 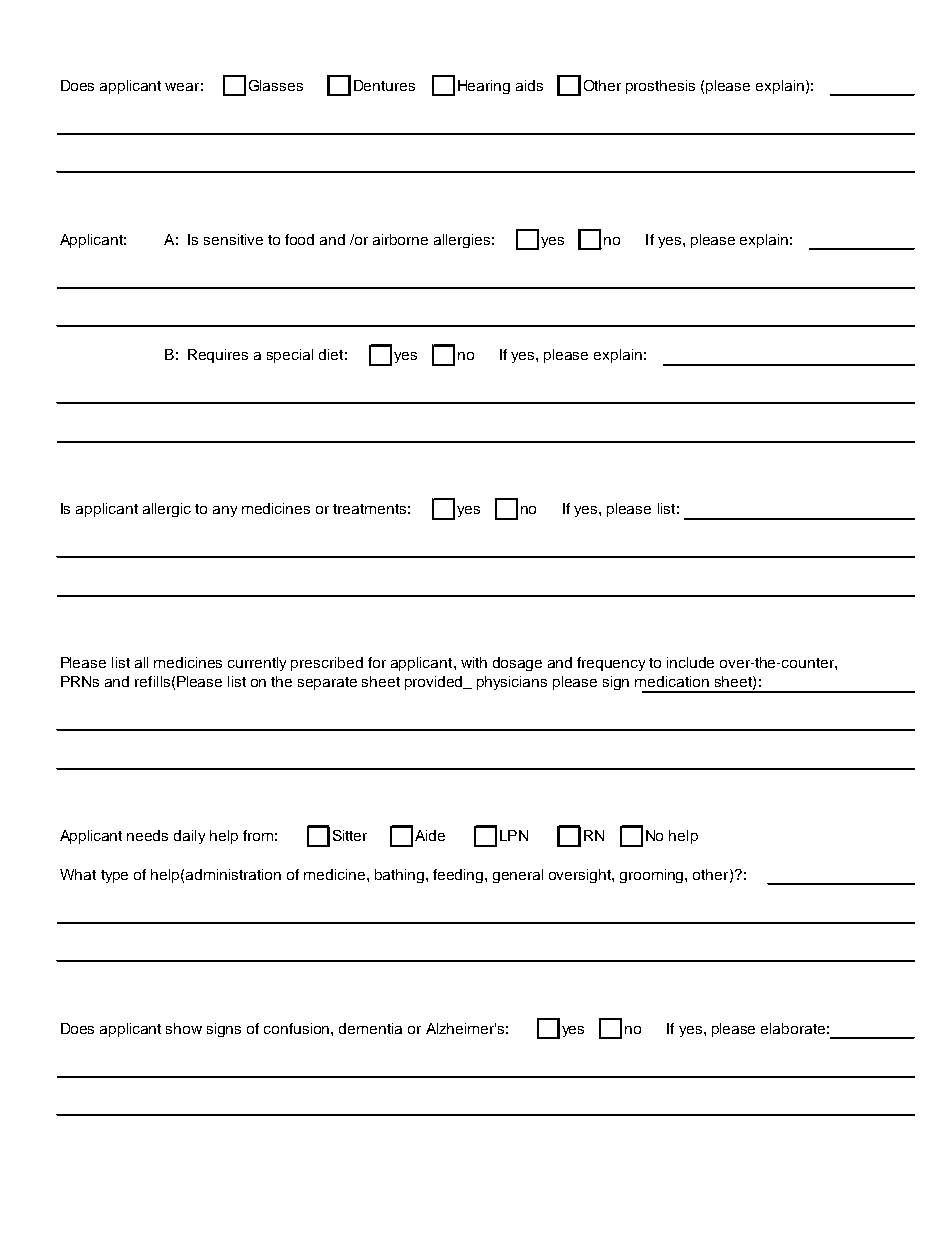 I want to click on show, so click(x=184, y=1028).
